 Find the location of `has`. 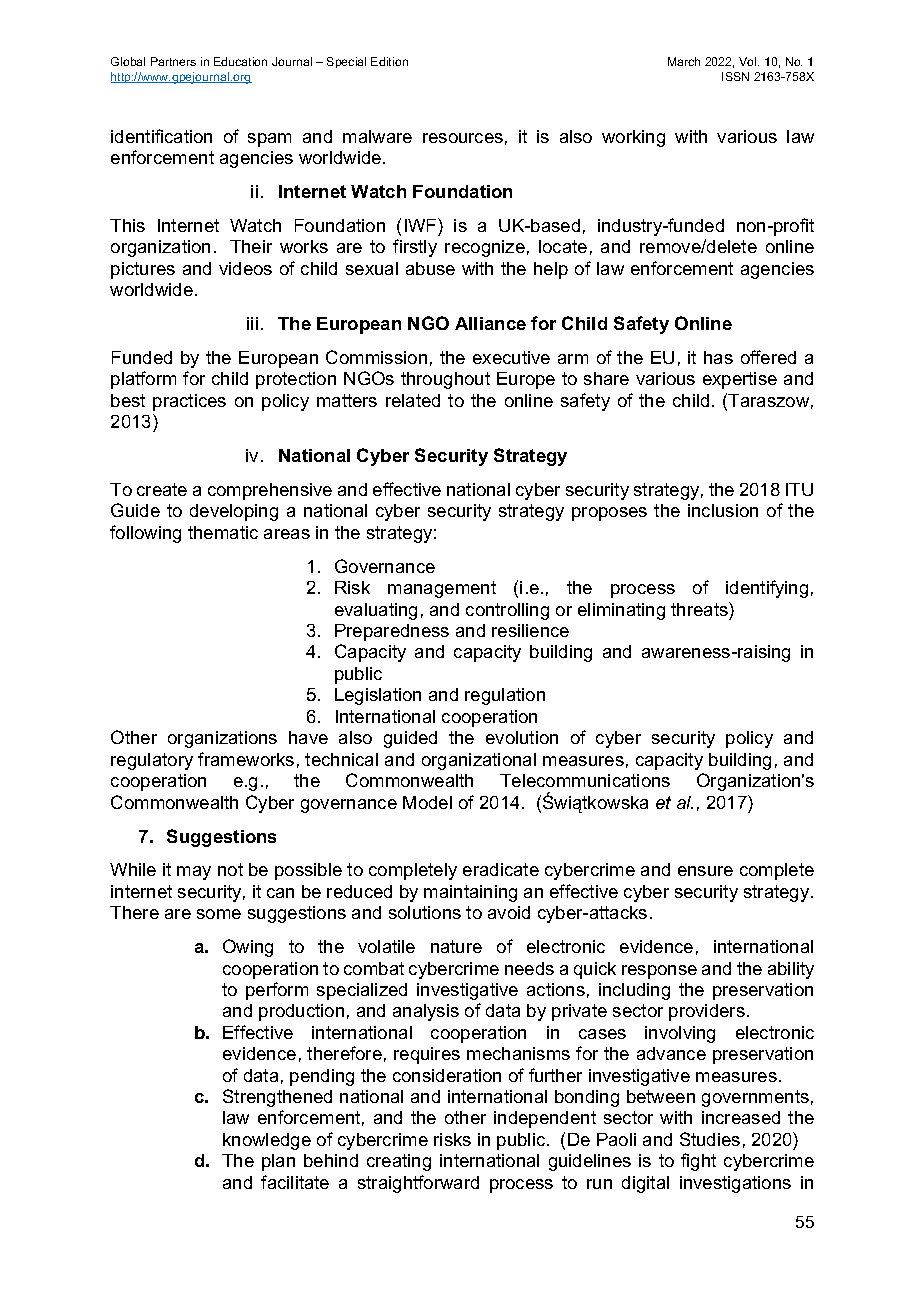

has is located at coordinates (718, 357).
